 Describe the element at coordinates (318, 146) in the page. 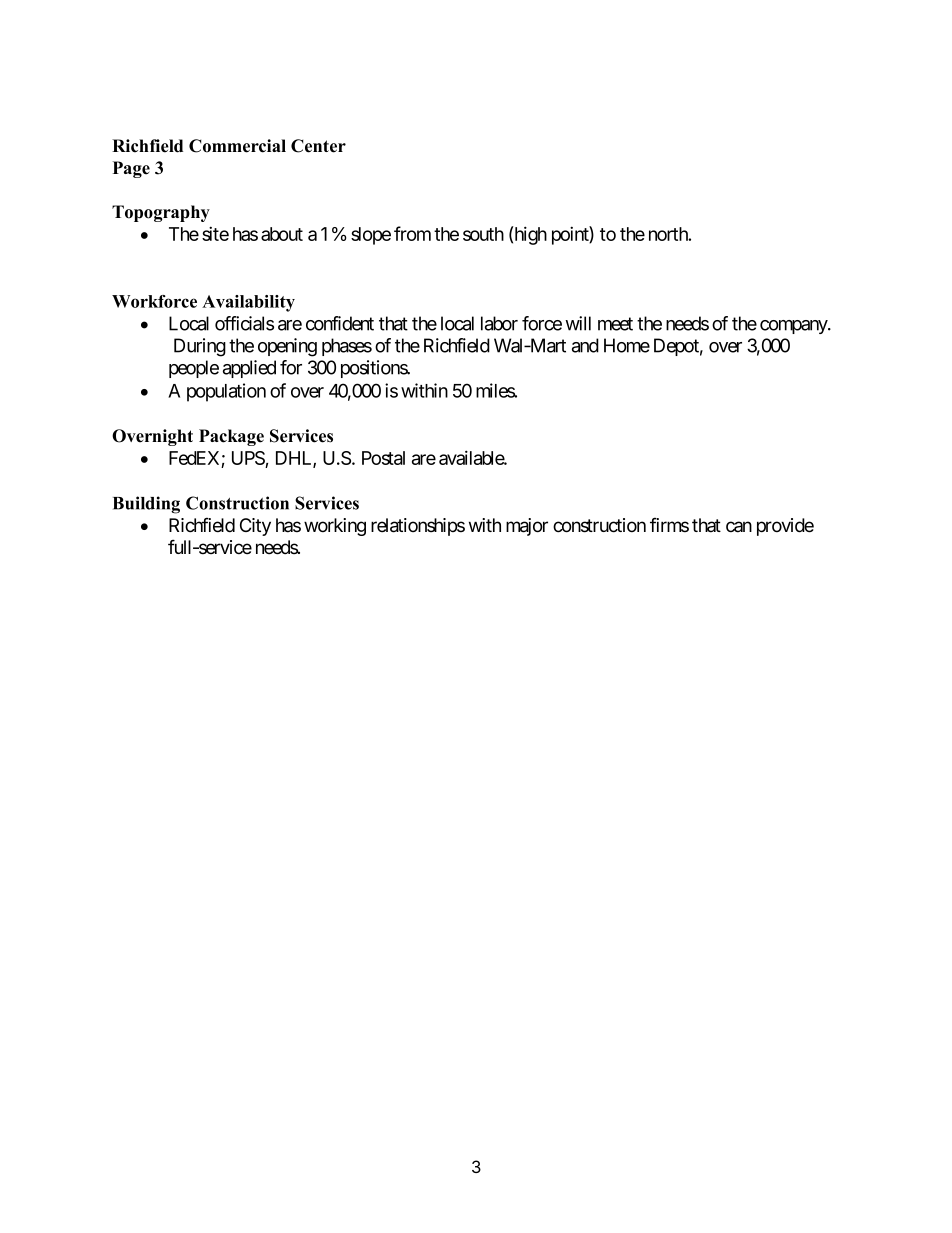

I see `Center` at that location.
